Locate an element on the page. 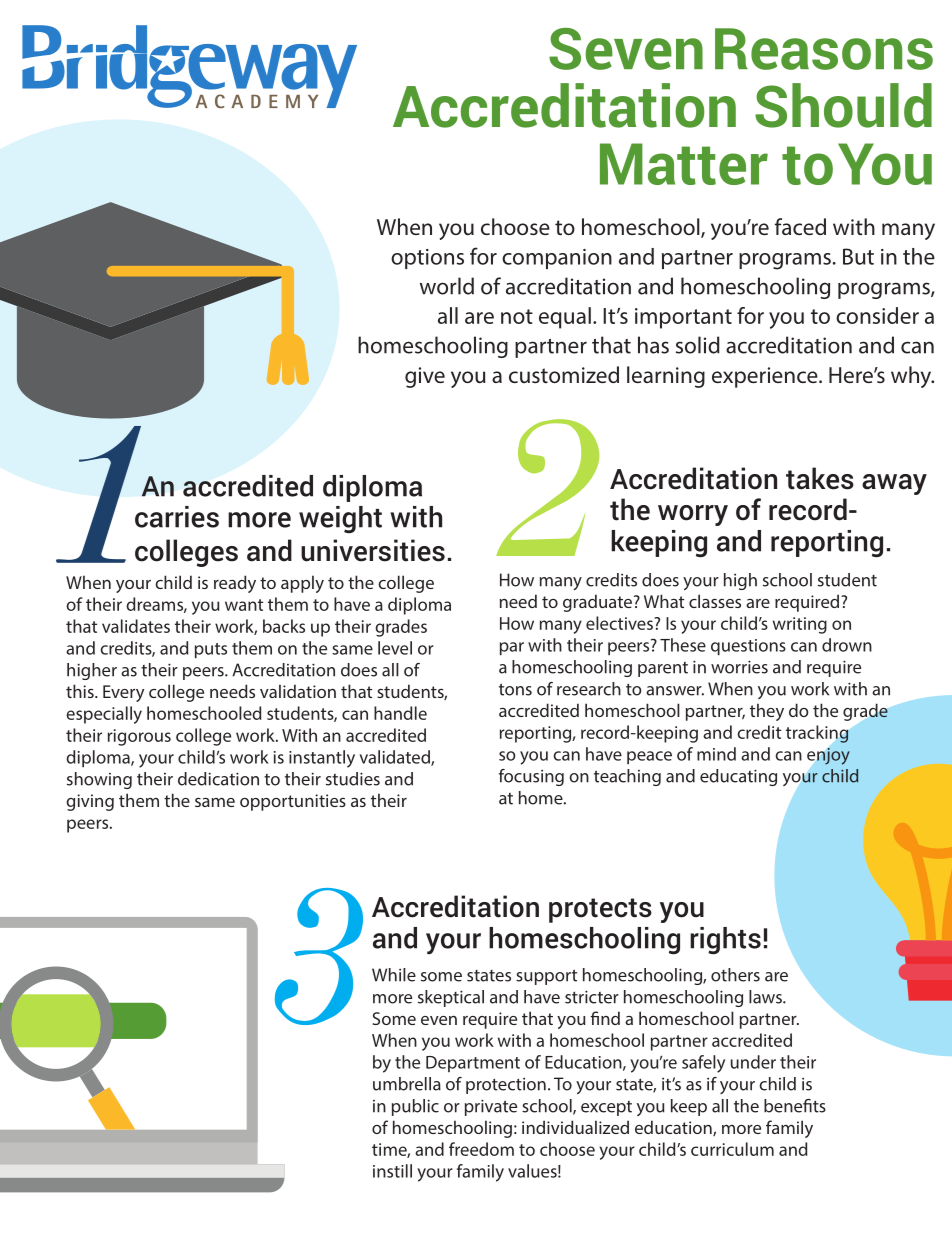 This page has height=1233, width=952. validates is located at coordinates (136, 626).
